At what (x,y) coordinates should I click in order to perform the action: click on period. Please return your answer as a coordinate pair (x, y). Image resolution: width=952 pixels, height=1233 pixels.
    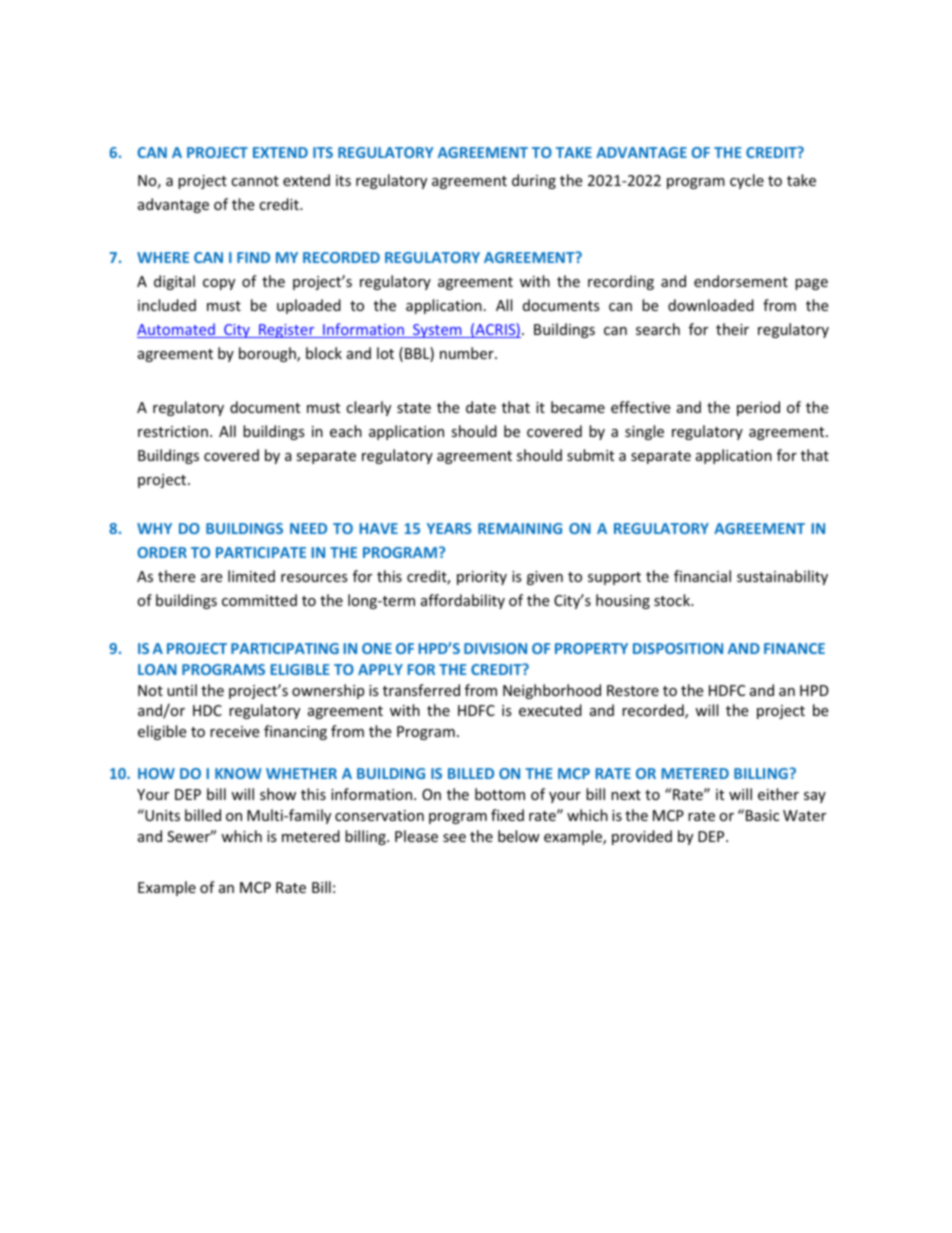
    Looking at the image, I should click on (758, 408).
